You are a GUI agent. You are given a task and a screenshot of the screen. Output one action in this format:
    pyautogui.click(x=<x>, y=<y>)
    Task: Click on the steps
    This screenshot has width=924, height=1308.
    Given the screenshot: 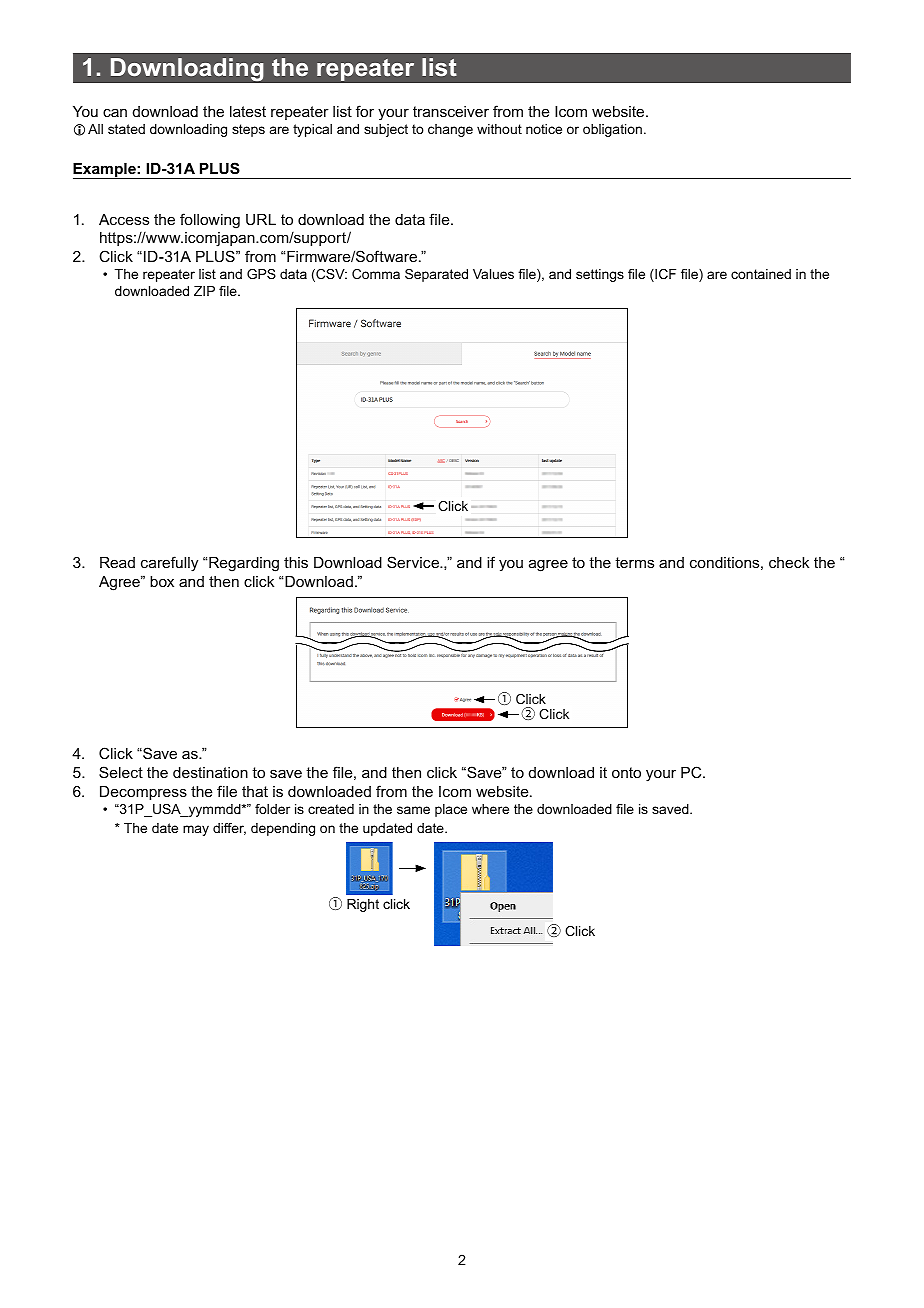 What is the action you would take?
    pyautogui.click(x=248, y=130)
